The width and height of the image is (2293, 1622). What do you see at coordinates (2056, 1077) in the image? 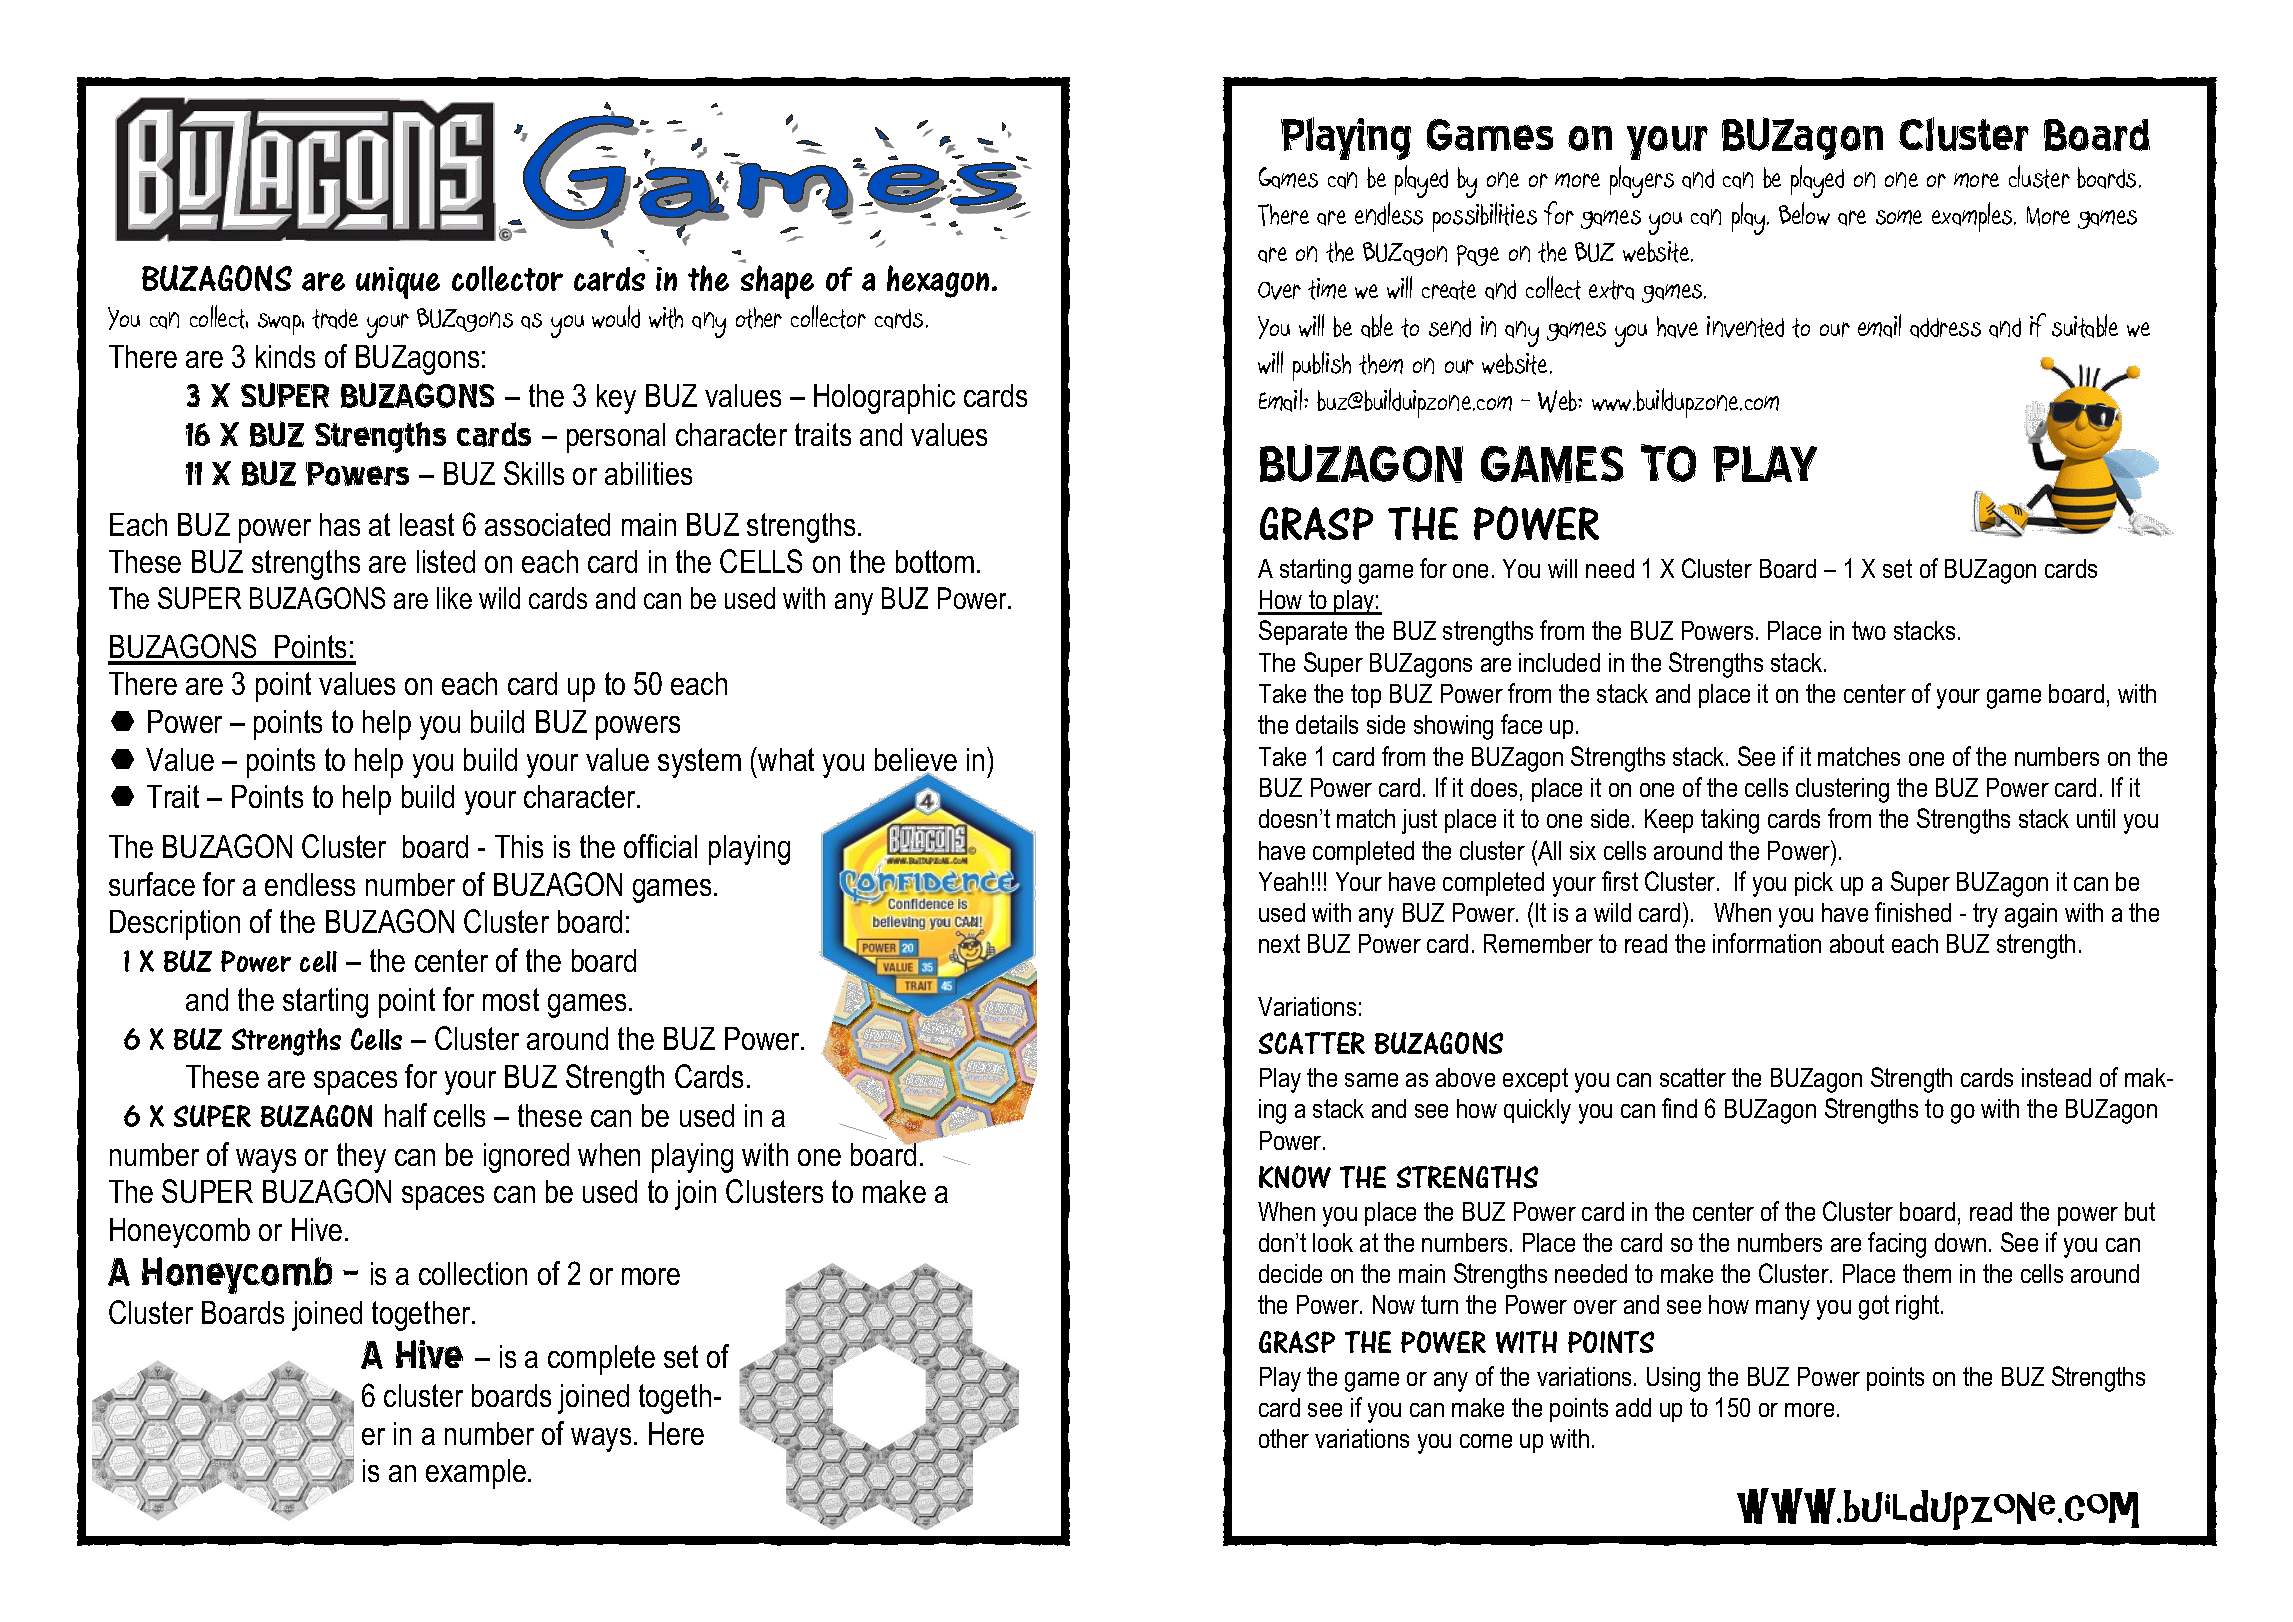
I see `instead` at bounding box center [2056, 1077].
